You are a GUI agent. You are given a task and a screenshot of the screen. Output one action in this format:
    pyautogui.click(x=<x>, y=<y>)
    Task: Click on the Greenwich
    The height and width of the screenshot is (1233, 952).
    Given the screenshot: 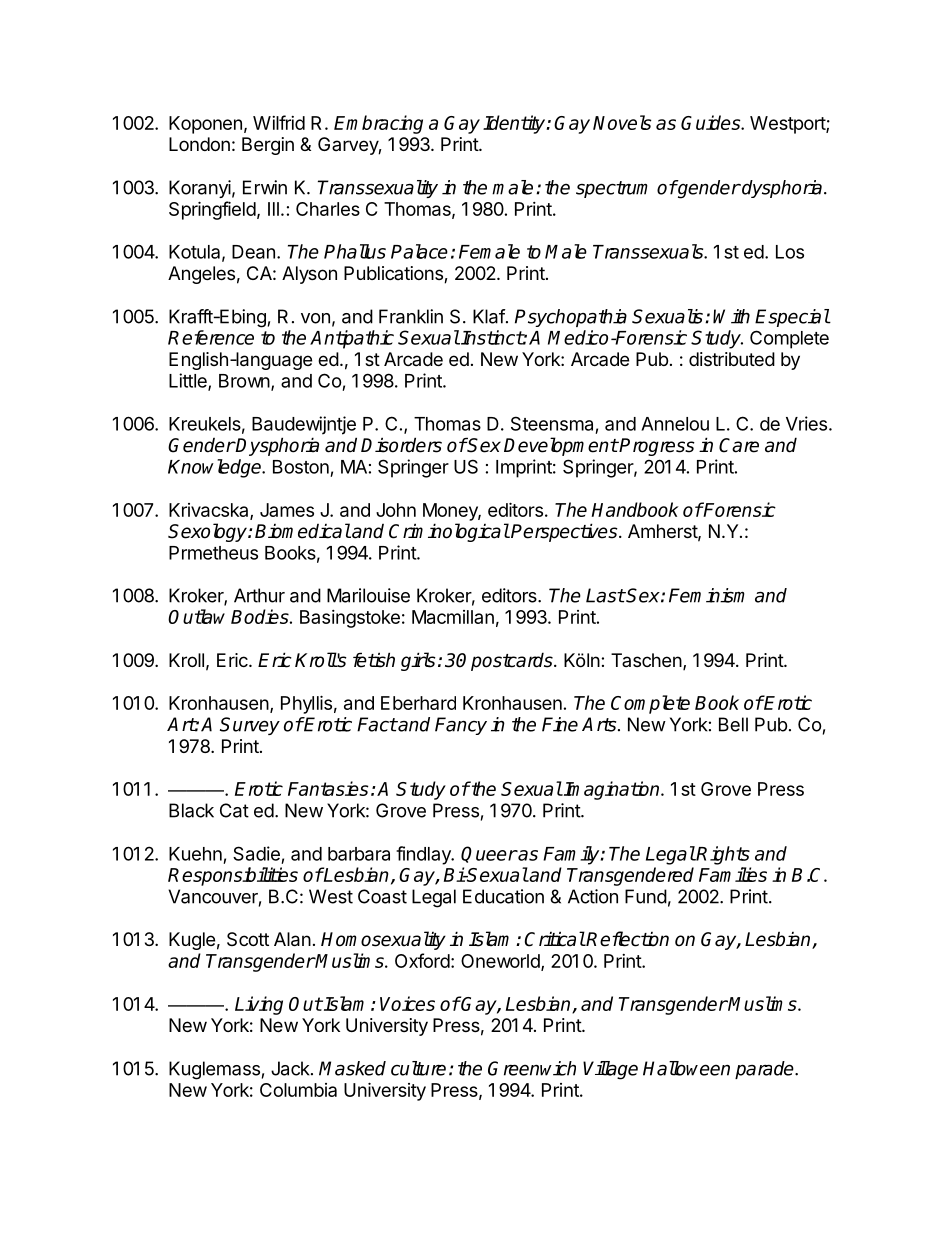 What is the action you would take?
    pyautogui.click(x=532, y=1068)
